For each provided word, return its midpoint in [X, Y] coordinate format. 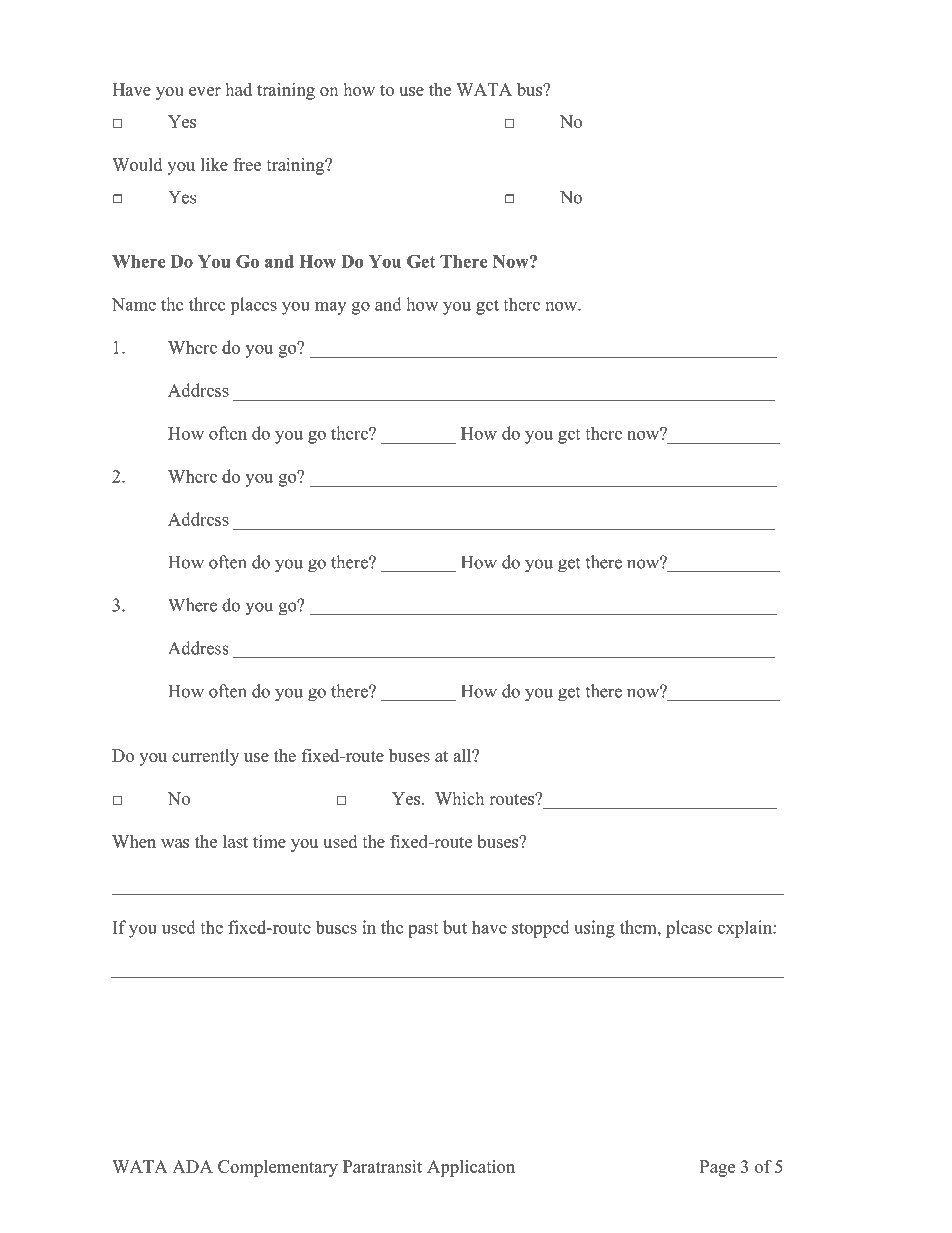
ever [205, 91]
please [689, 929]
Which [459, 798]
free [247, 164]
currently [205, 757]
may [330, 308]
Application [471, 1168]
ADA [192, 1166]
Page [717, 1168]
